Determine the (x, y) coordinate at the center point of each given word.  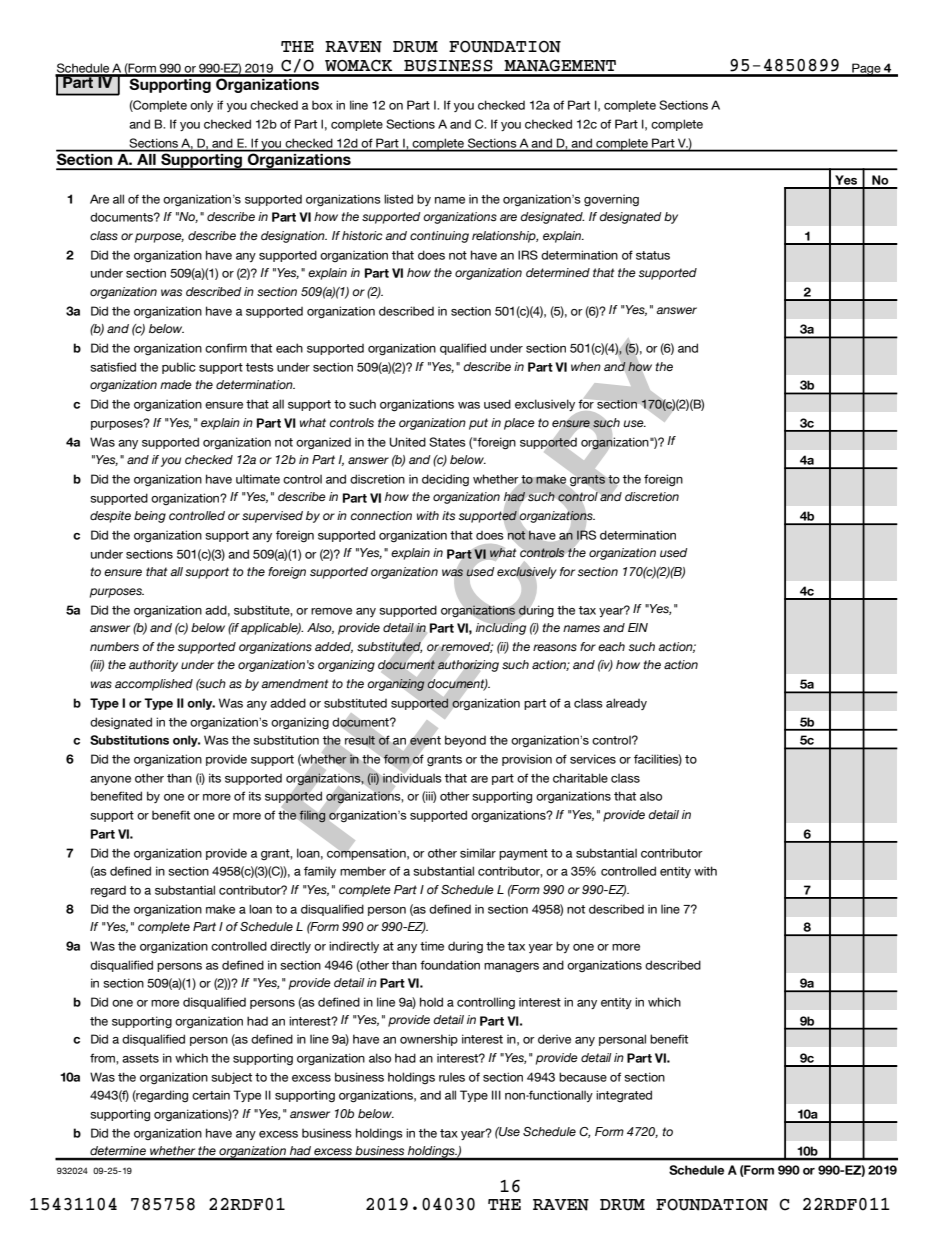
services (593, 759)
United (407, 442)
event (425, 740)
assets (140, 1058)
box (322, 105)
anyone (110, 780)
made (176, 384)
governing (611, 200)
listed (398, 199)
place (519, 424)
